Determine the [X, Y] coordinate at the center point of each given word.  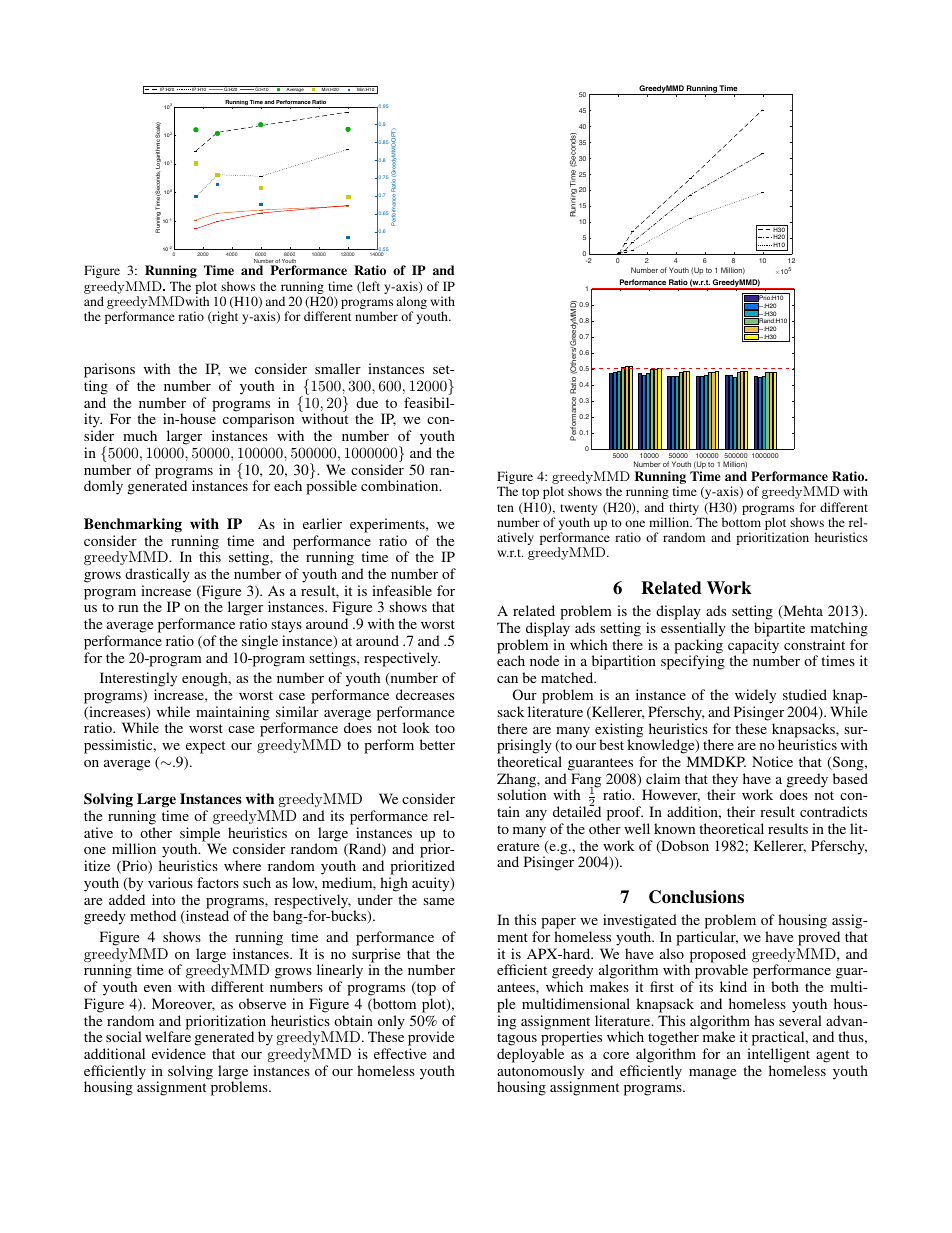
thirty [685, 510]
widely [755, 696]
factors [218, 882]
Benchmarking [133, 525]
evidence [179, 1053]
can [507, 679]
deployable [530, 1055]
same [438, 901]
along [412, 304]
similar [297, 711]
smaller [338, 368]
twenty [578, 511]
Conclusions [696, 897]
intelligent [778, 1055]
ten [505, 508]
